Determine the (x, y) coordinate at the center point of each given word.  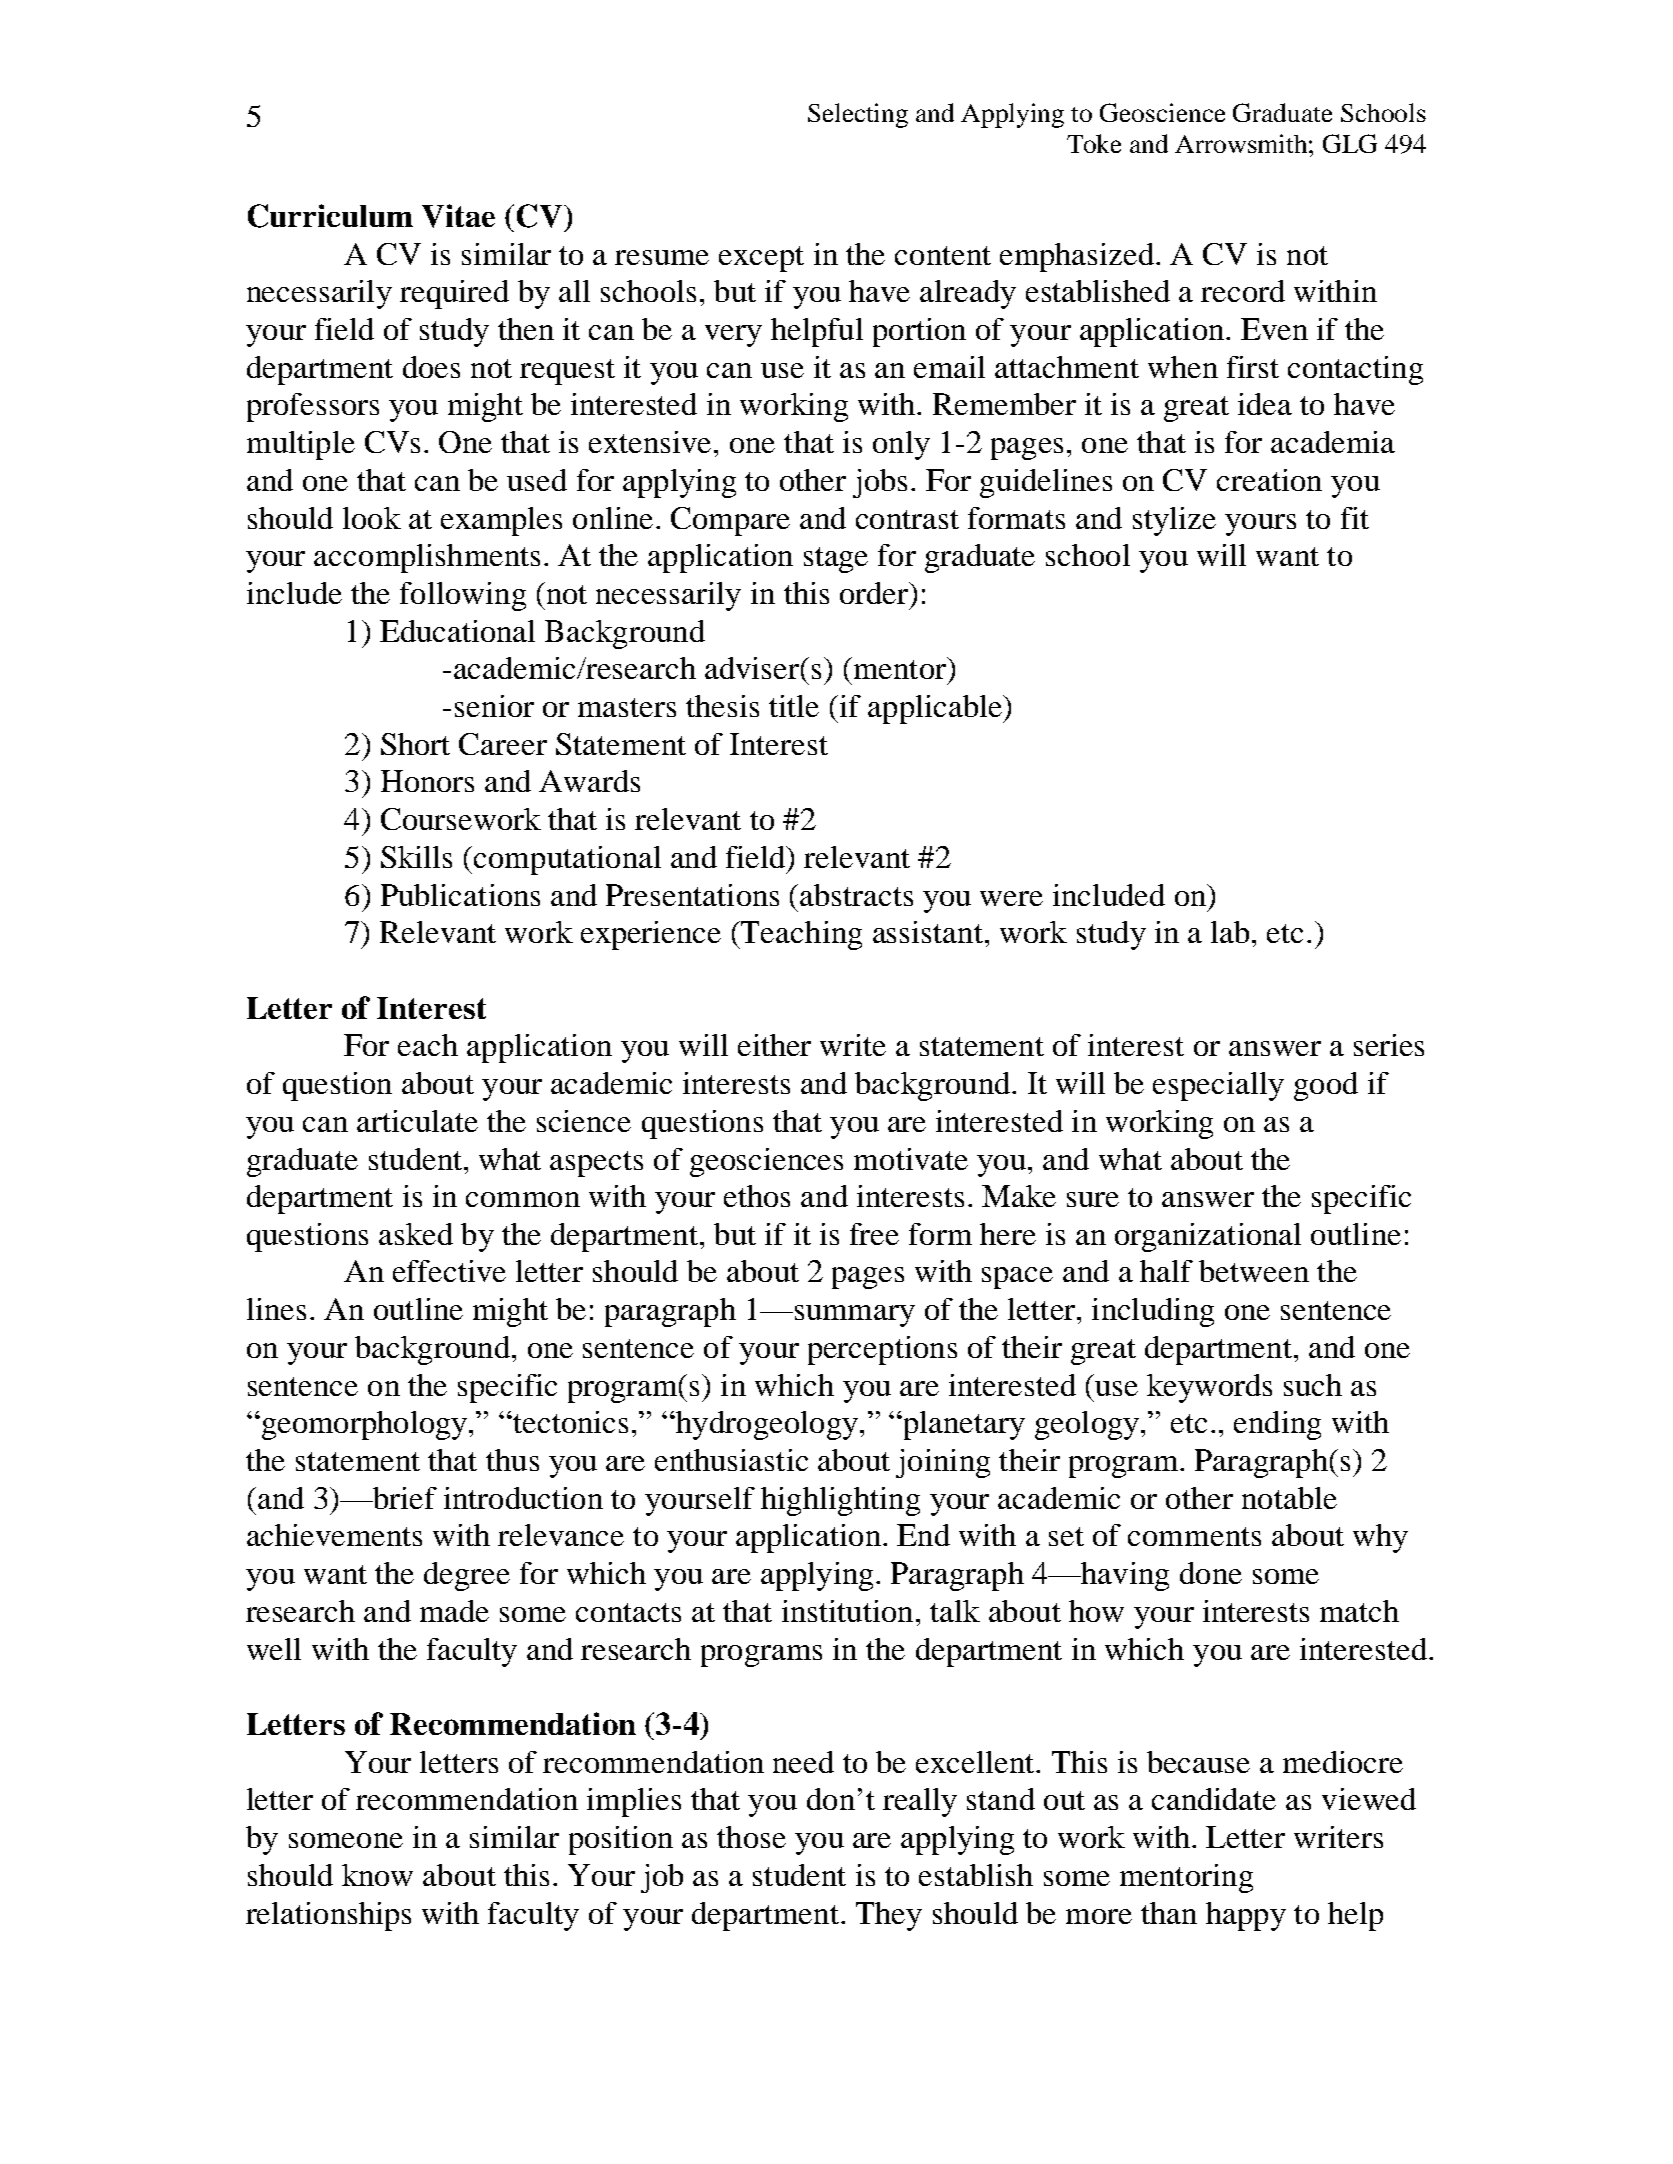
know (377, 1875)
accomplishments (427, 558)
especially (1218, 1086)
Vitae (458, 216)
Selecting (858, 115)
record (1243, 291)
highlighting (840, 1501)
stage (836, 560)
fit (1355, 518)
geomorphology (364, 1425)
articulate (417, 1121)
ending (1277, 1425)
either (774, 1045)
